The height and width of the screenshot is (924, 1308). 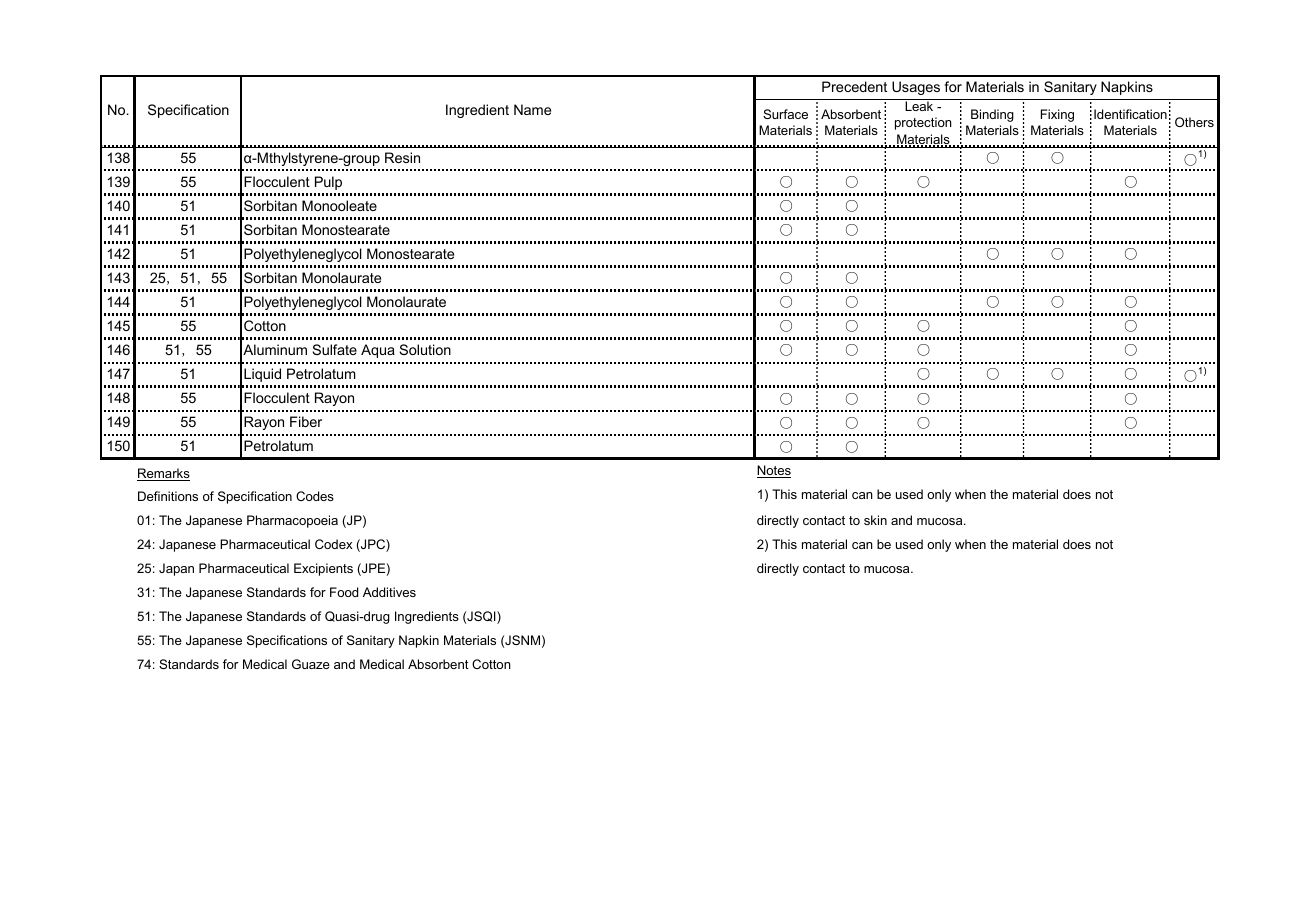 I want to click on Surface, so click(x=785, y=114).
